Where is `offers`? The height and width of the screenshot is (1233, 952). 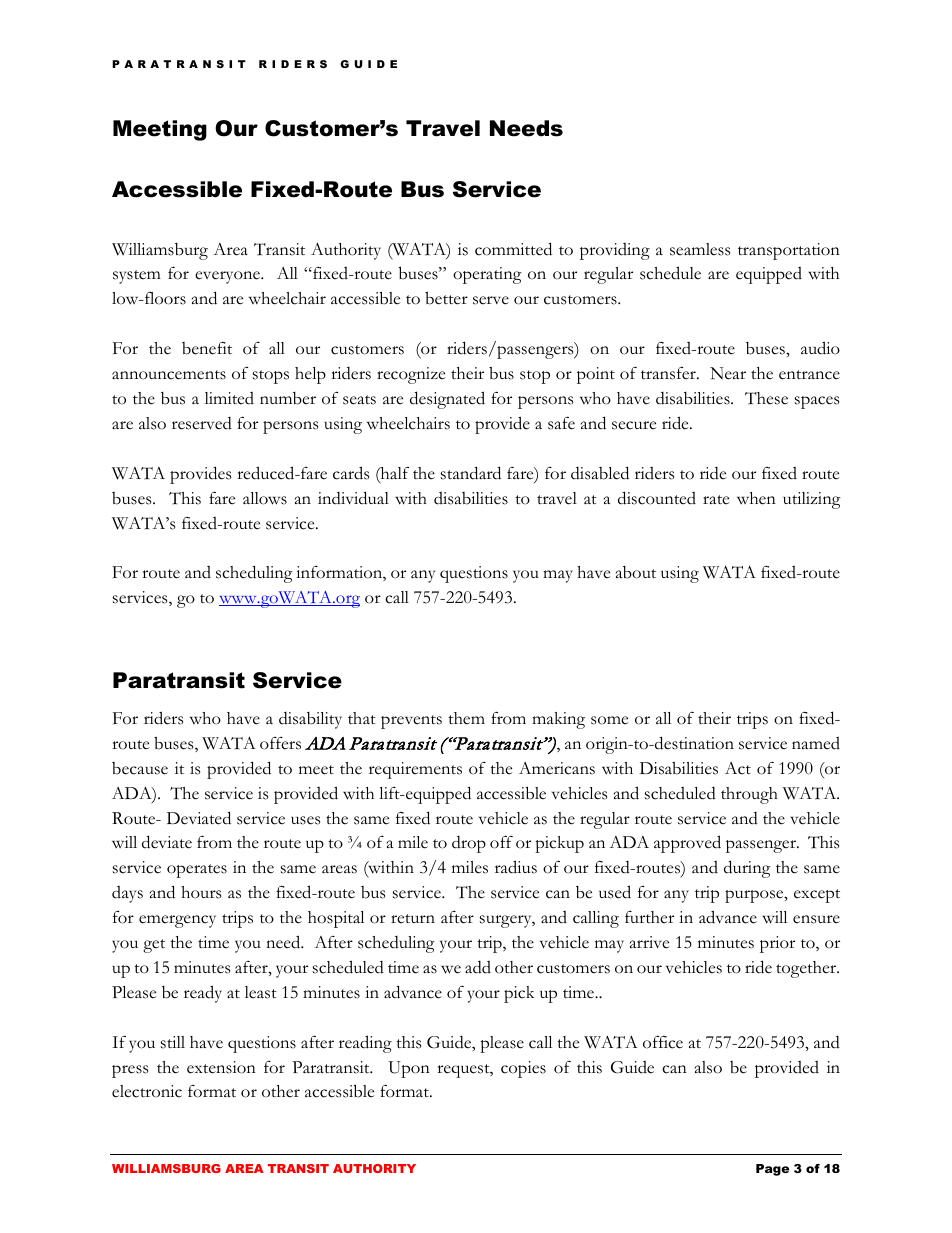
offers is located at coordinates (280, 743).
